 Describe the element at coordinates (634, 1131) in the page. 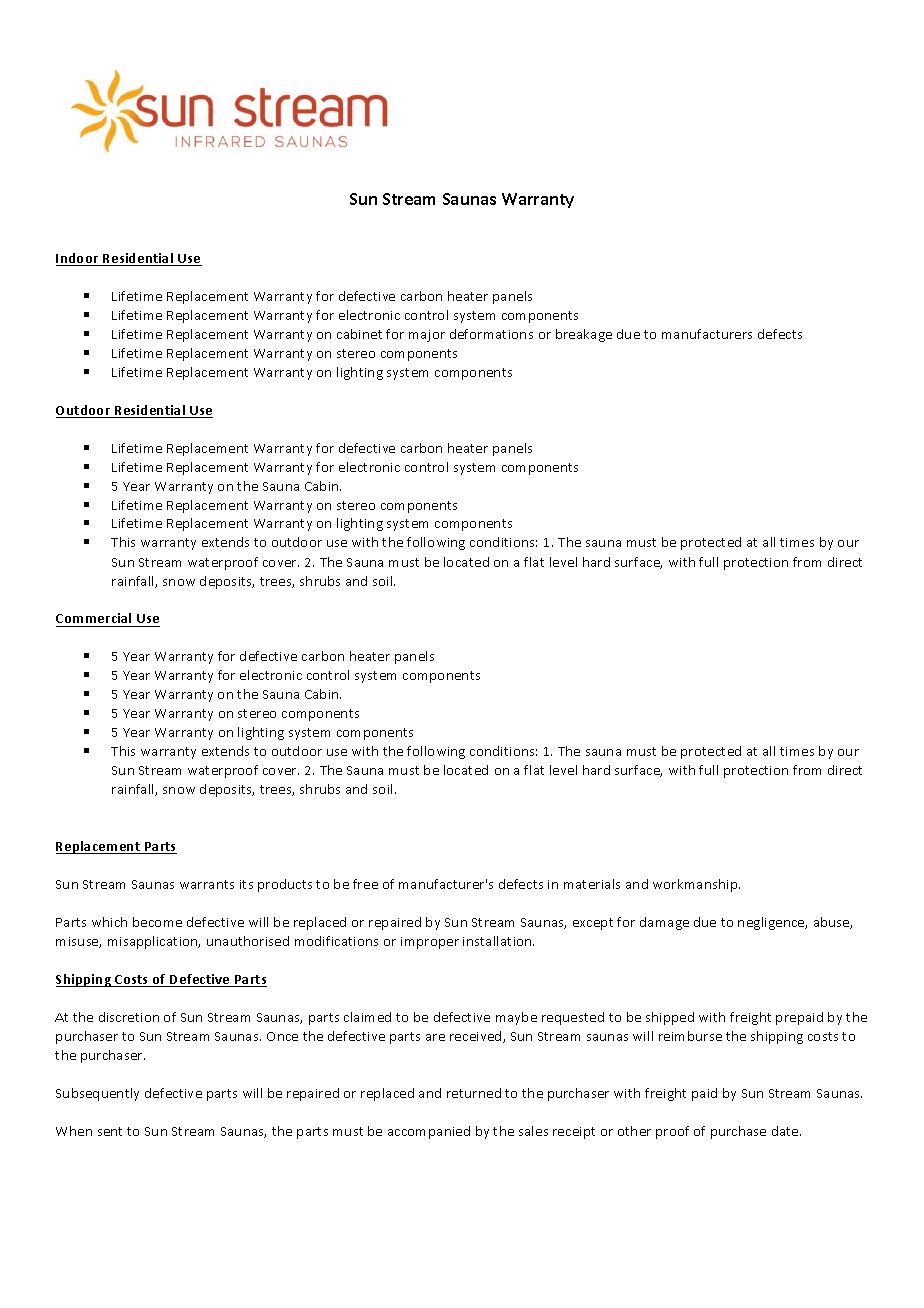

I see `other` at that location.
